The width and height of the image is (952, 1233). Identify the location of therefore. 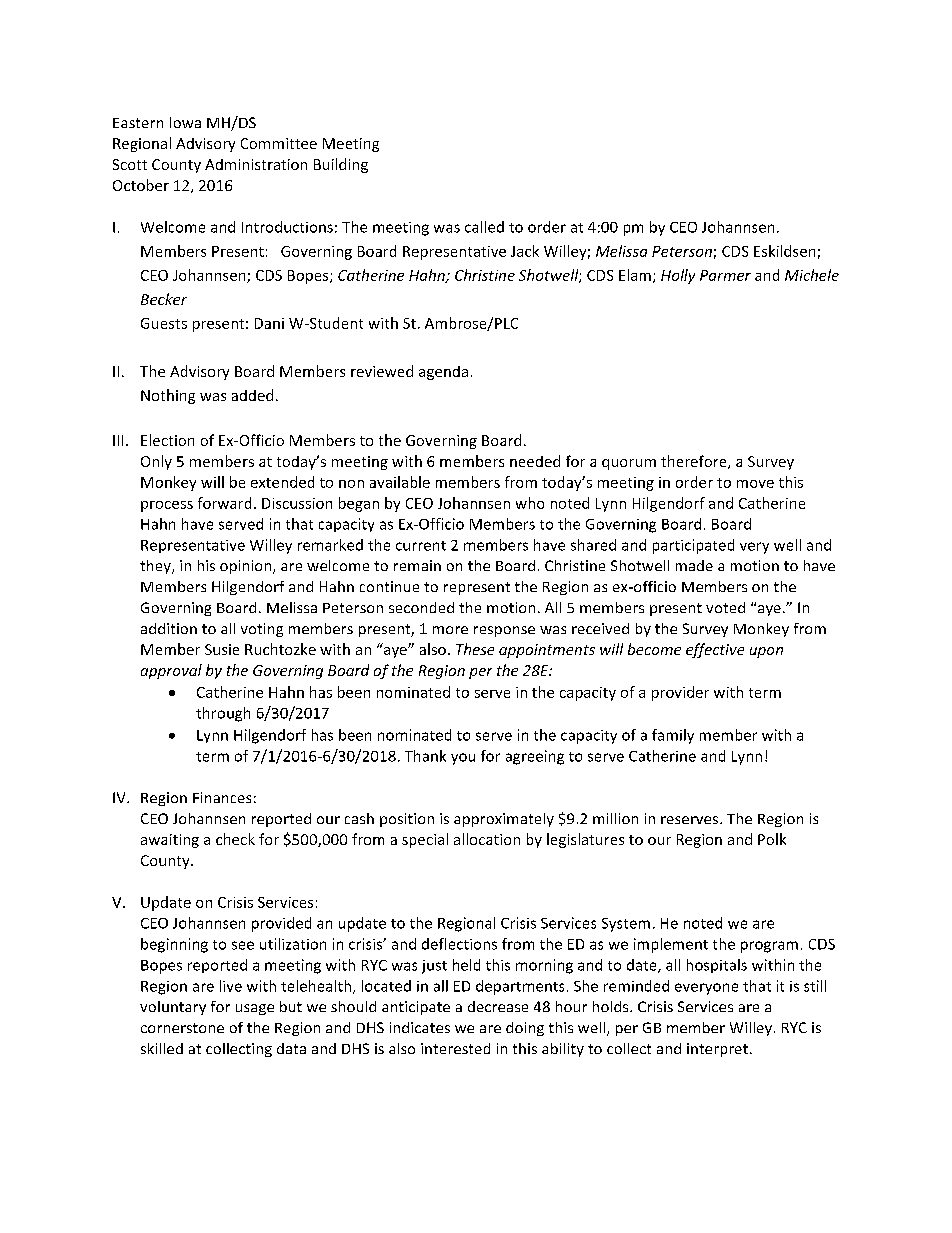
(695, 462).
